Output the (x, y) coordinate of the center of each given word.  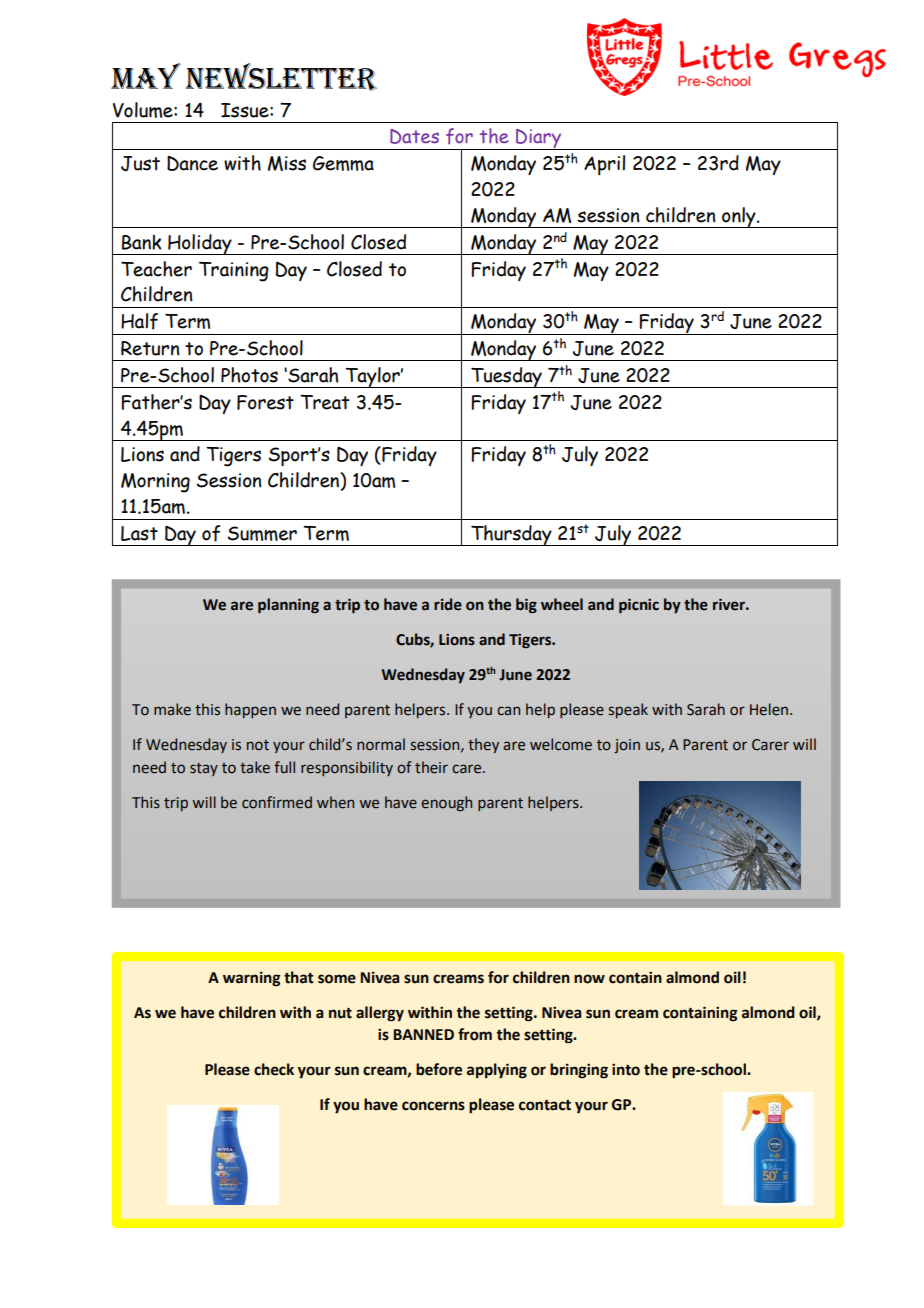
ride (448, 604)
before (439, 1069)
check (274, 1069)
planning (288, 606)
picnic (639, 606)
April (604, 165)
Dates (414, 136)
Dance (192, 163)
